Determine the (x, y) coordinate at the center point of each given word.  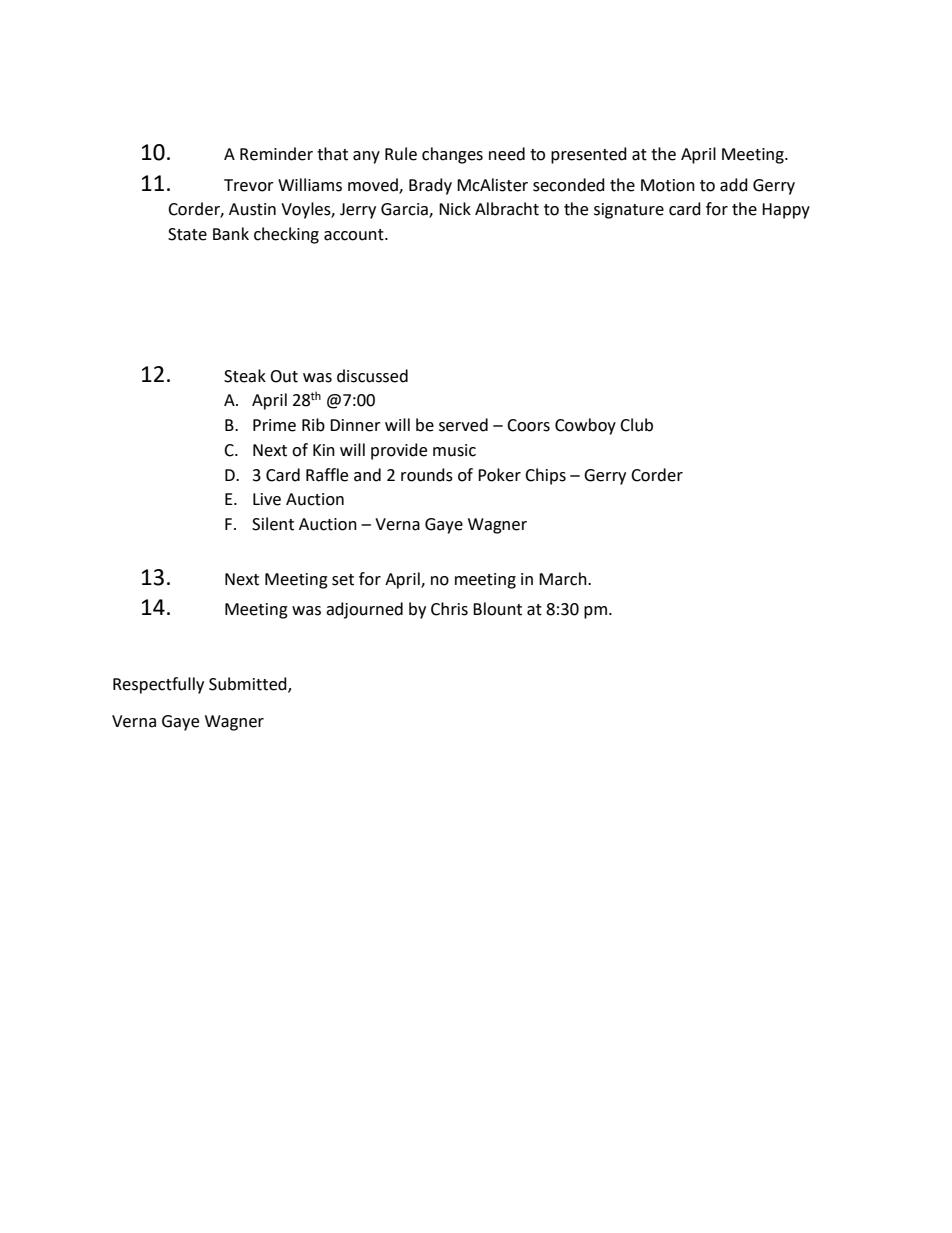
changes (452, 155)
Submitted (249, 684)
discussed (372, 376)
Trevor (249, 185)
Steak (245, 376)
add (734, 185)
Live (267, 499)
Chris (449, 609)
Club (636, 425)
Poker (499, 475)
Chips (545, 476)
